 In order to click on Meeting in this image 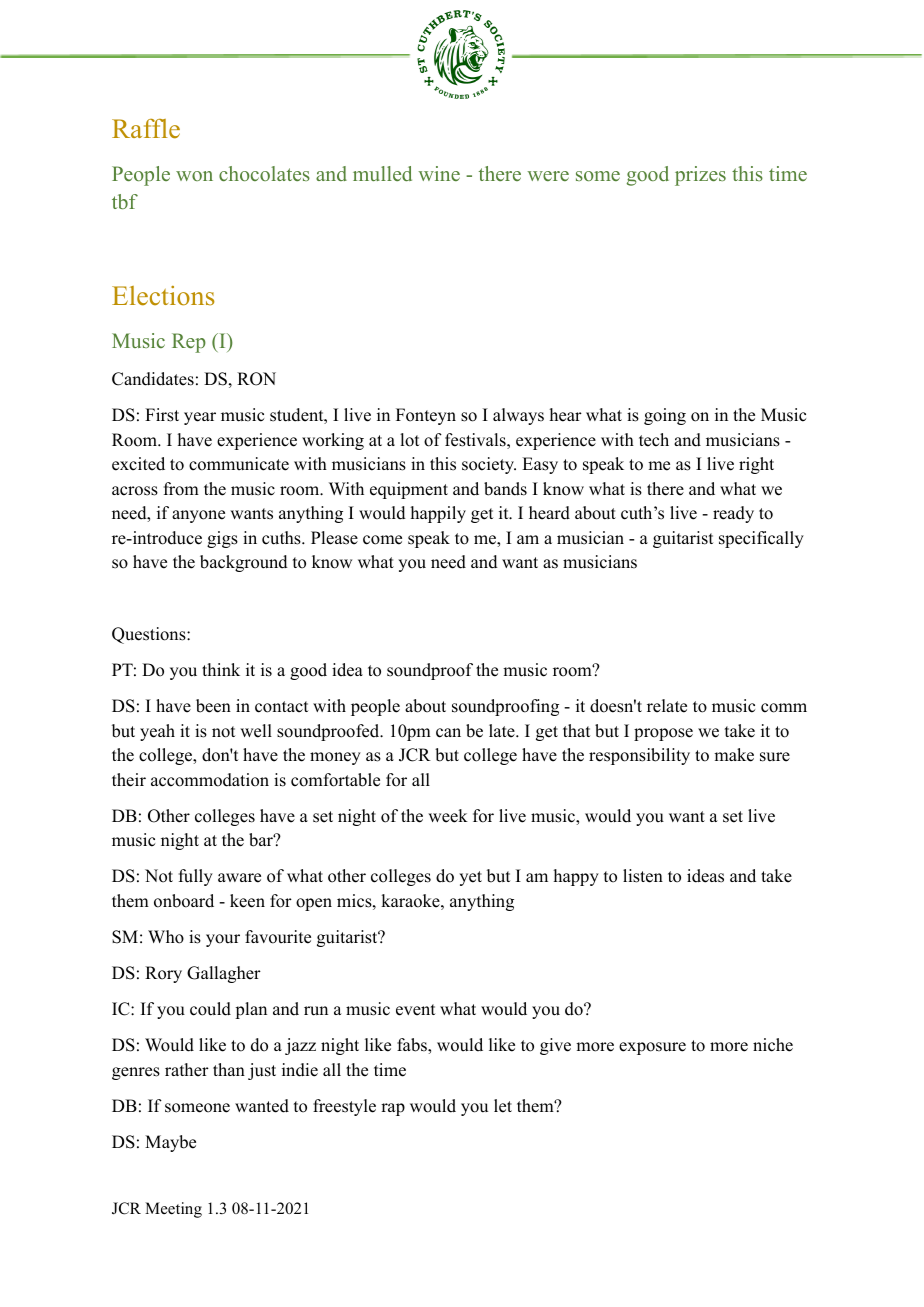, I will do `click(173, 1210)`.
